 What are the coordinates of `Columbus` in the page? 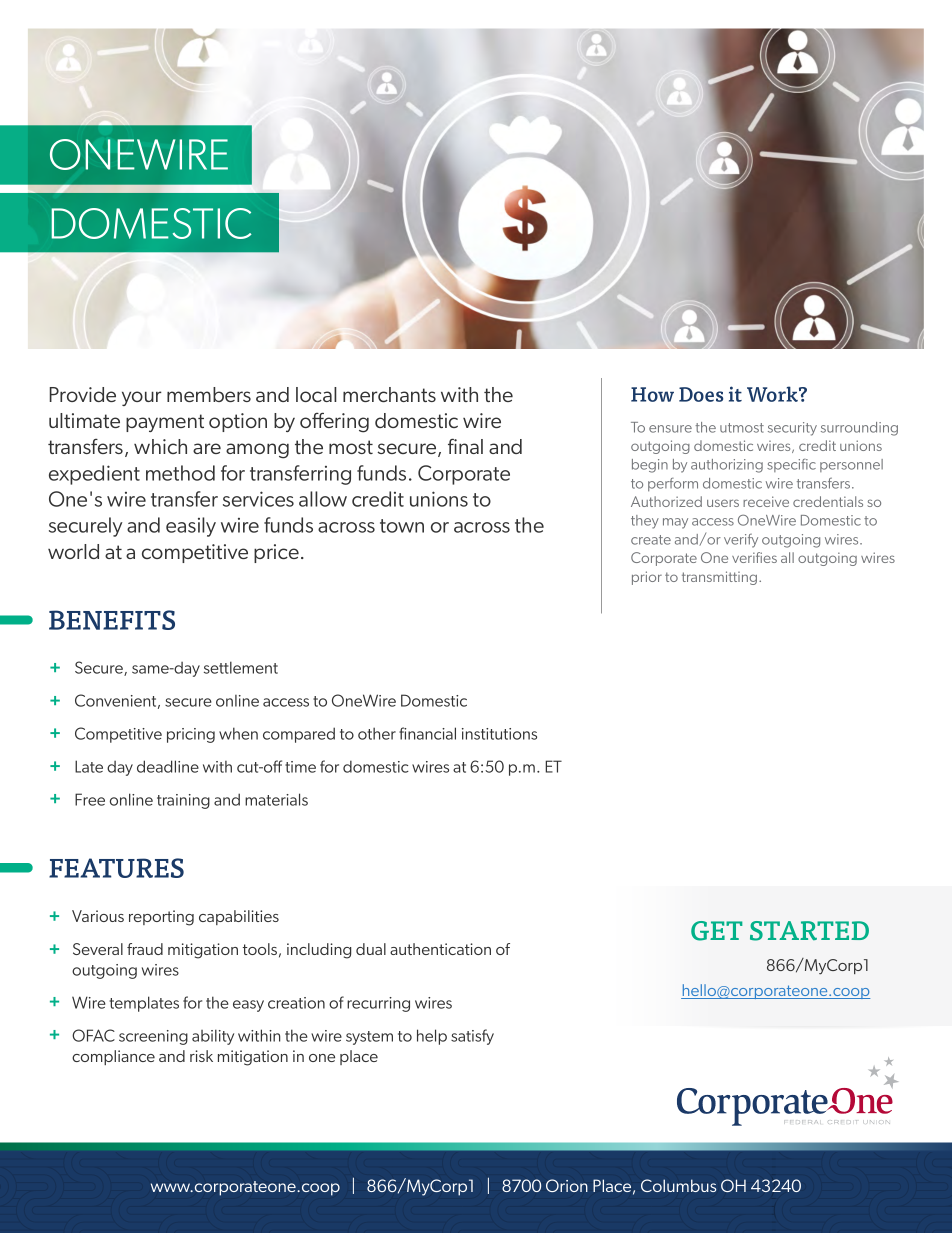 It's located at (678, 1185).
